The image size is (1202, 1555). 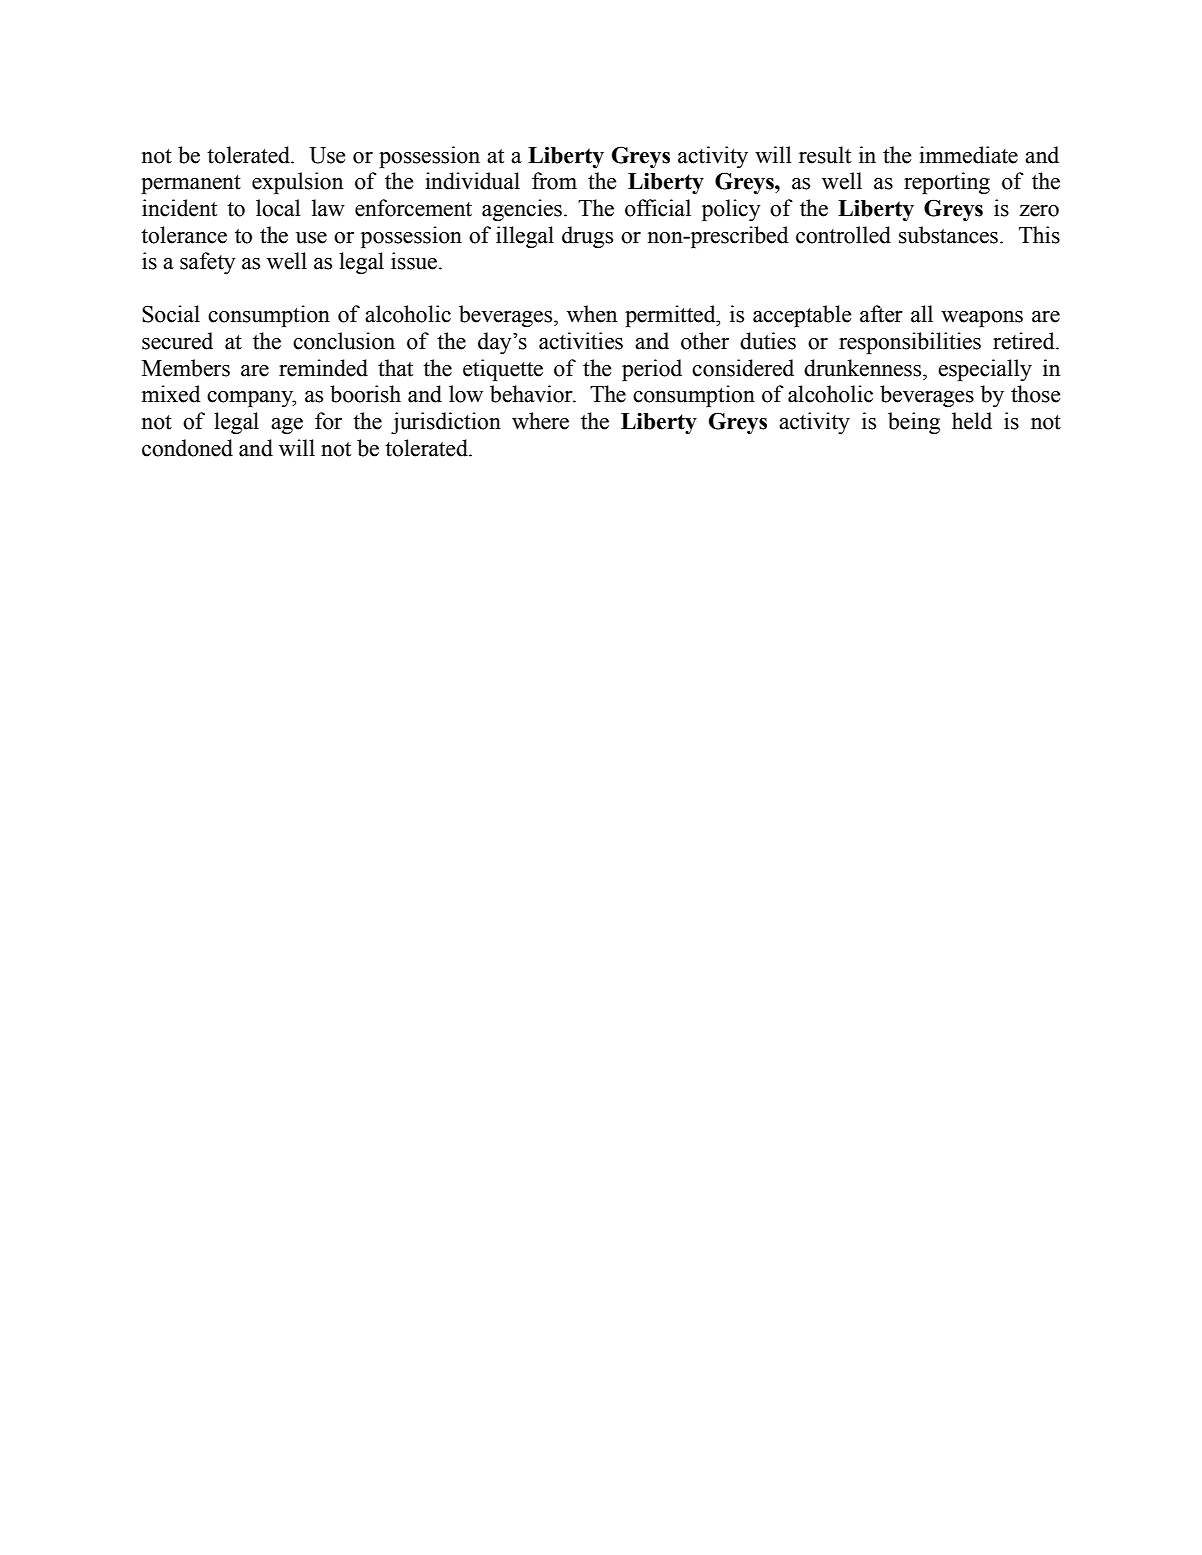 What do you see at coordinates (323, 368) in the image?
I see `reminded` at bounding box center [323, 368].
